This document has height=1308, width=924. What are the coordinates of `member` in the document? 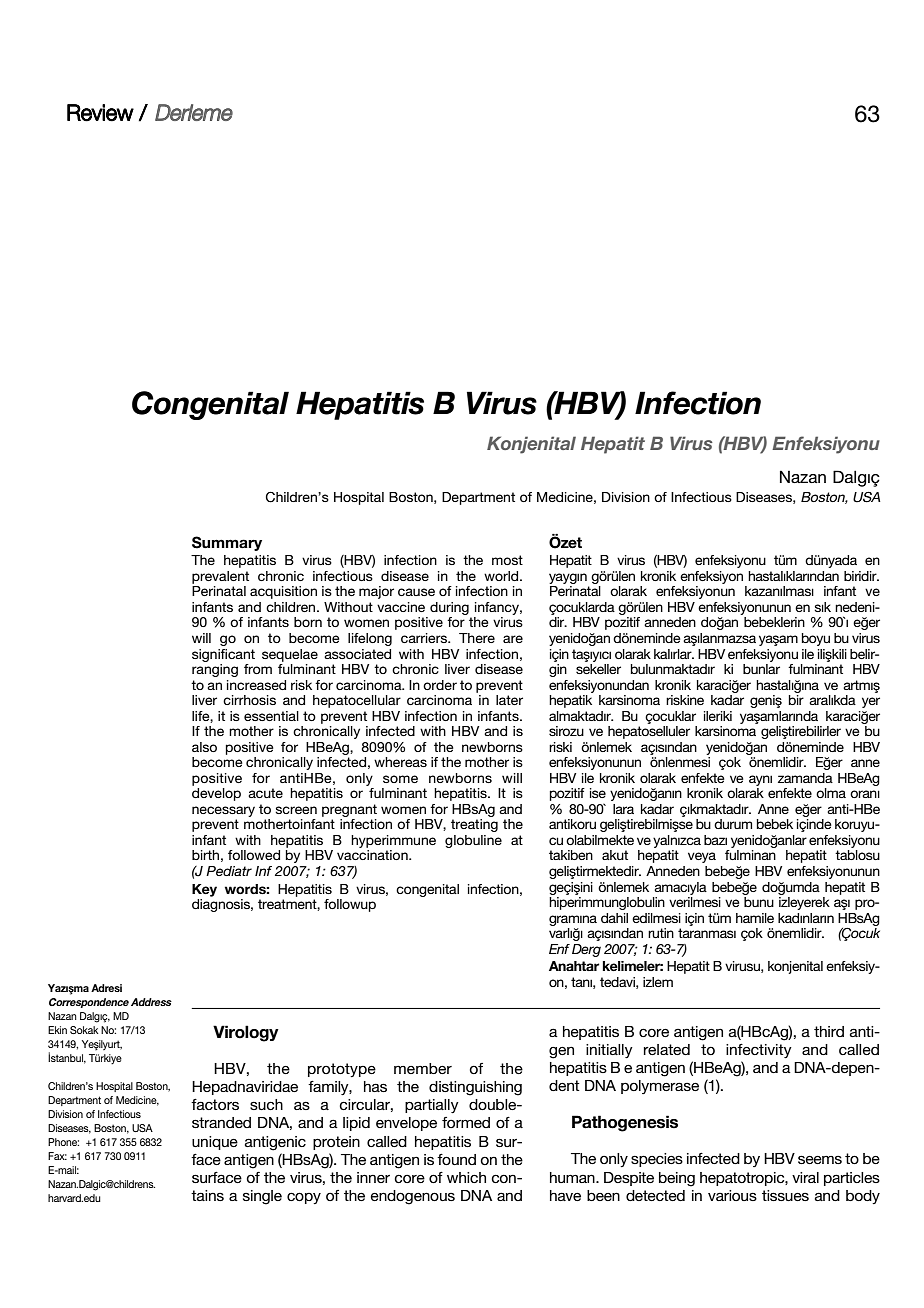 It's located at (423, 1068).
